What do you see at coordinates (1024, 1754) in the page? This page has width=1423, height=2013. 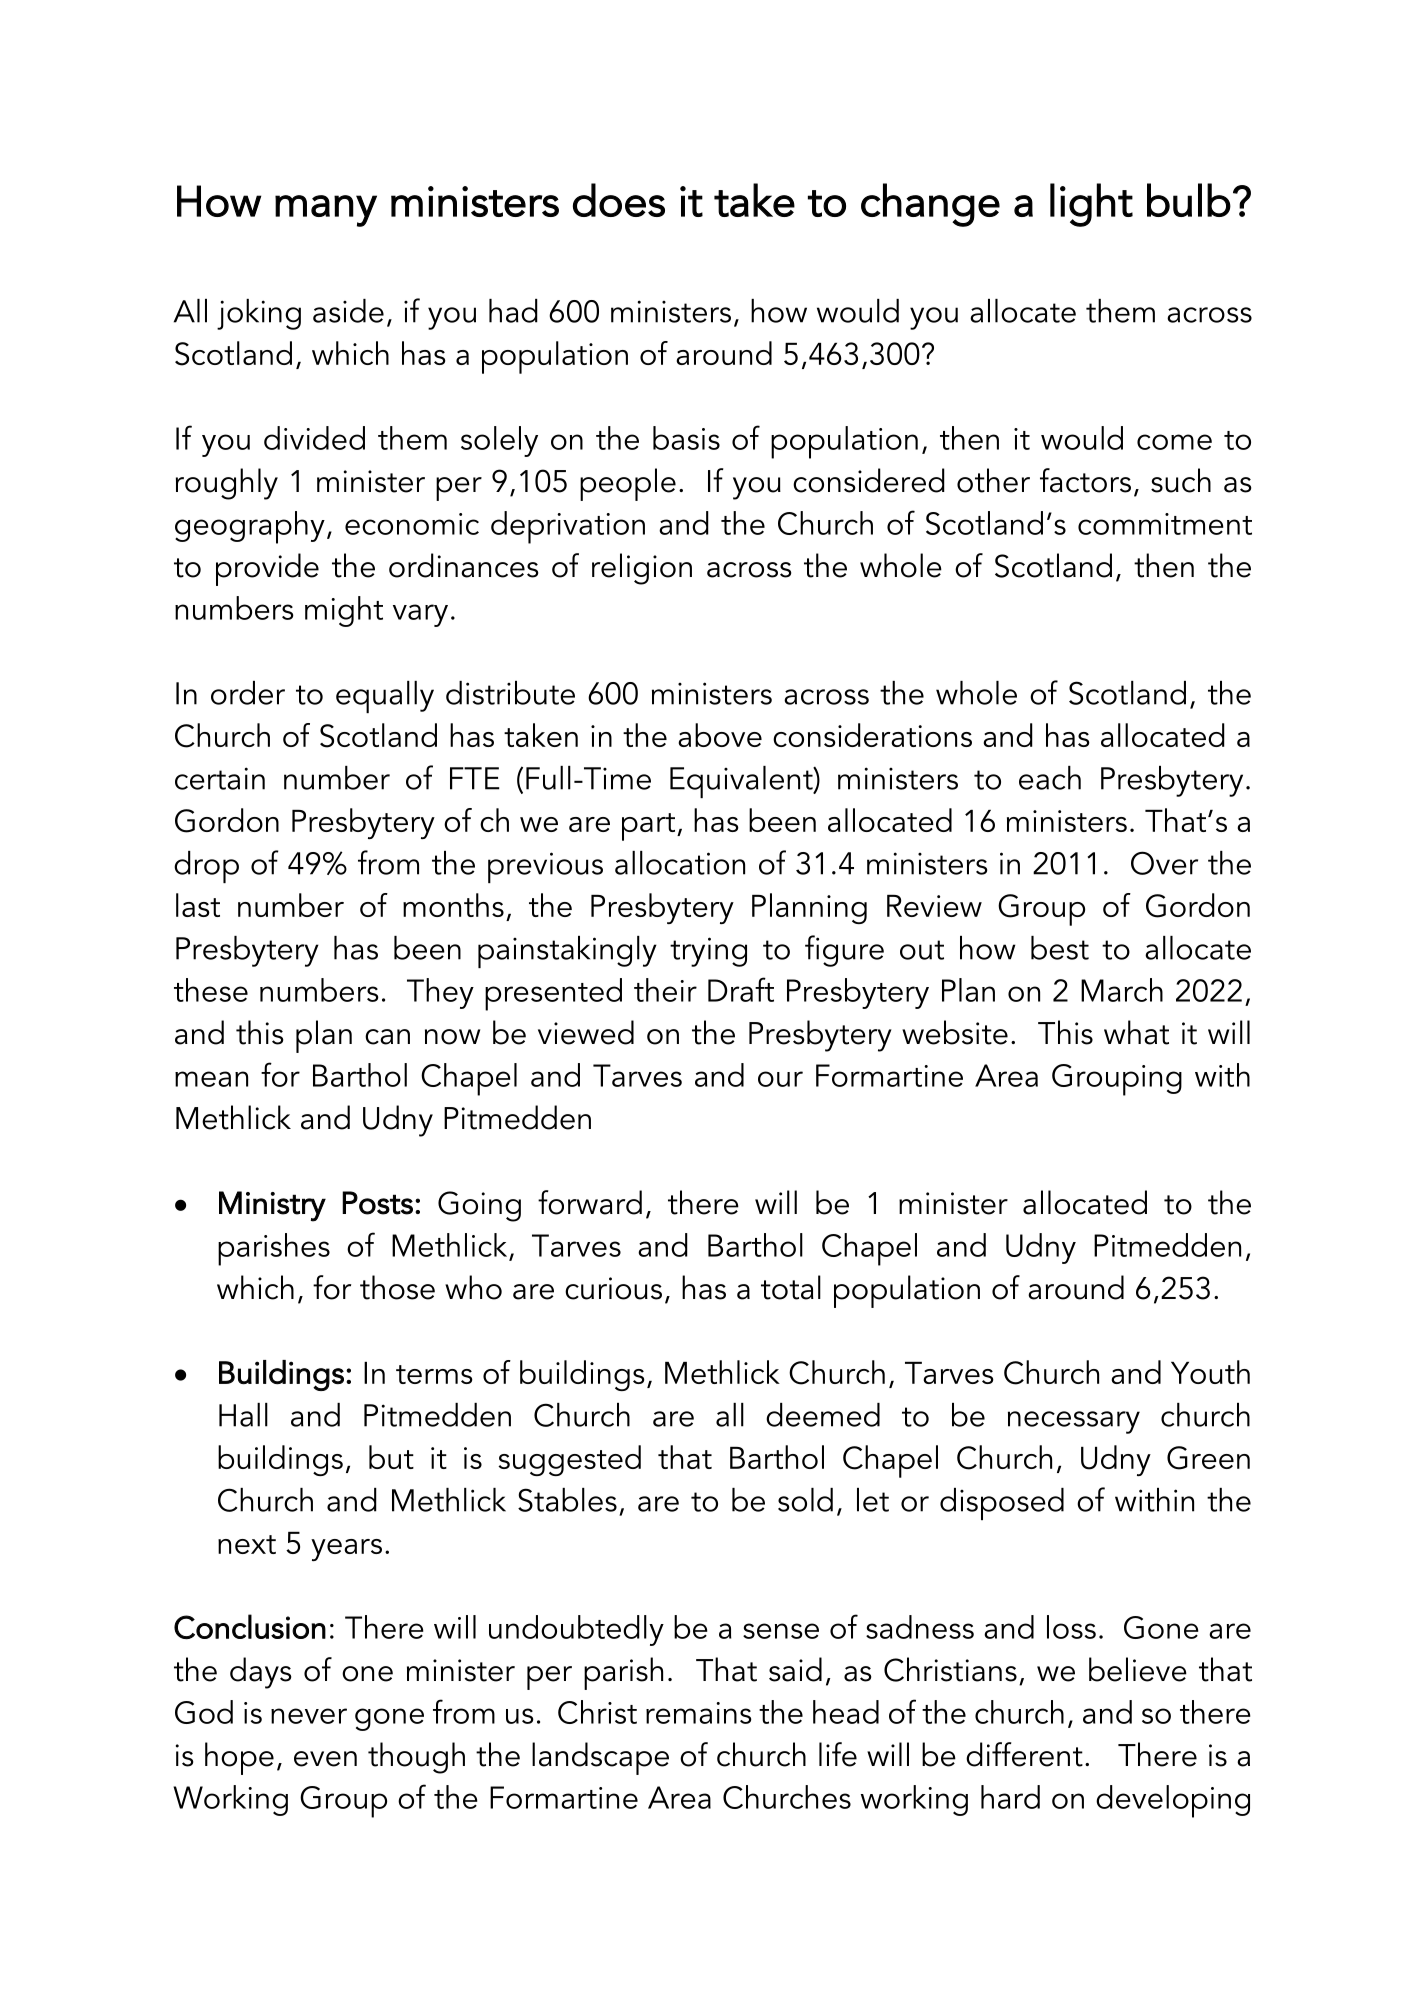 I see `different` at bounding box center [1024, 1754].
